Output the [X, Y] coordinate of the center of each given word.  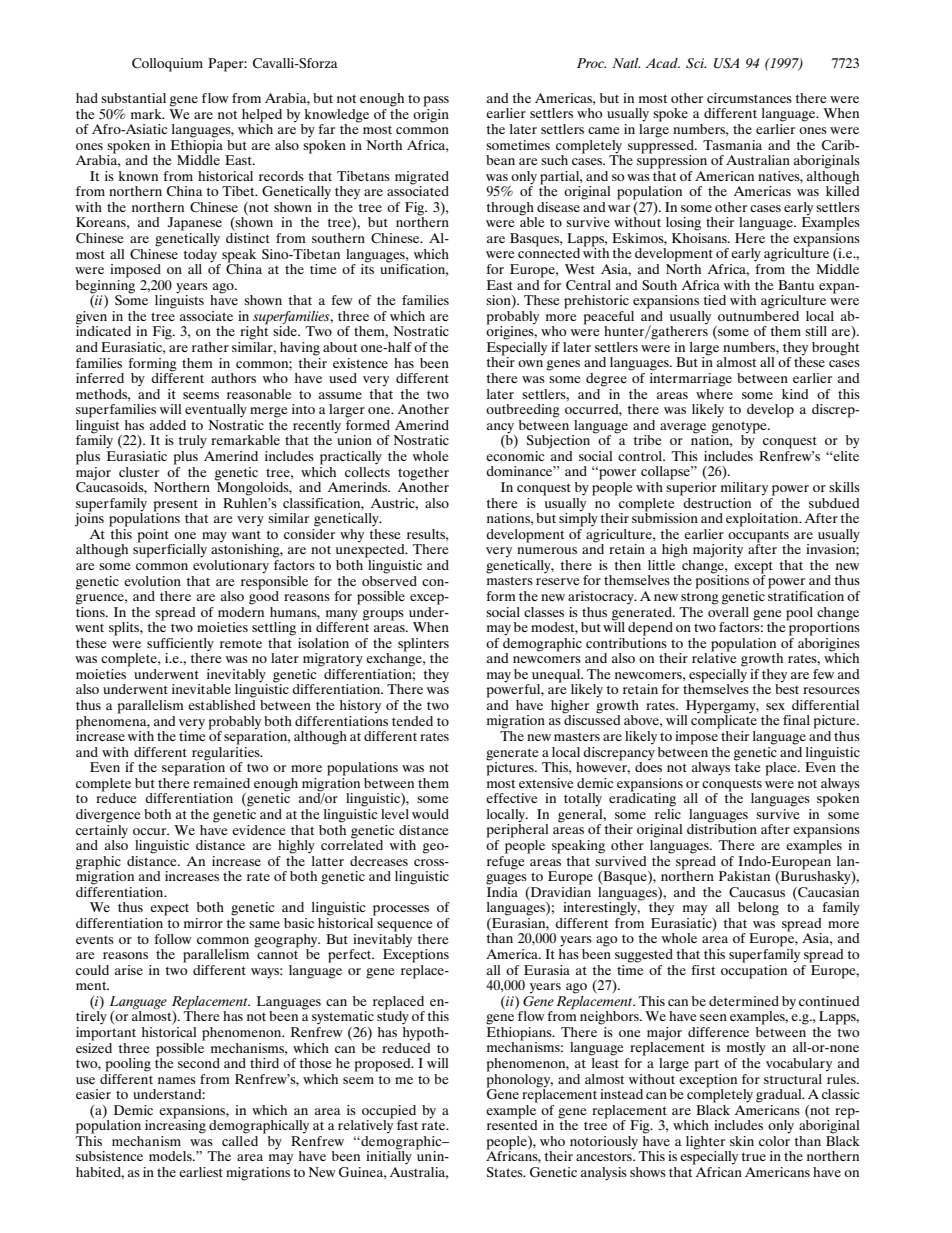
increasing [175, 1126]
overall [728, 610]
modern [241, 610]
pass [436, 101]
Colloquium [167, 65]
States [506, 1172]
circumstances [749, 98]
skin [742, 1141]
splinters [423, 646]
